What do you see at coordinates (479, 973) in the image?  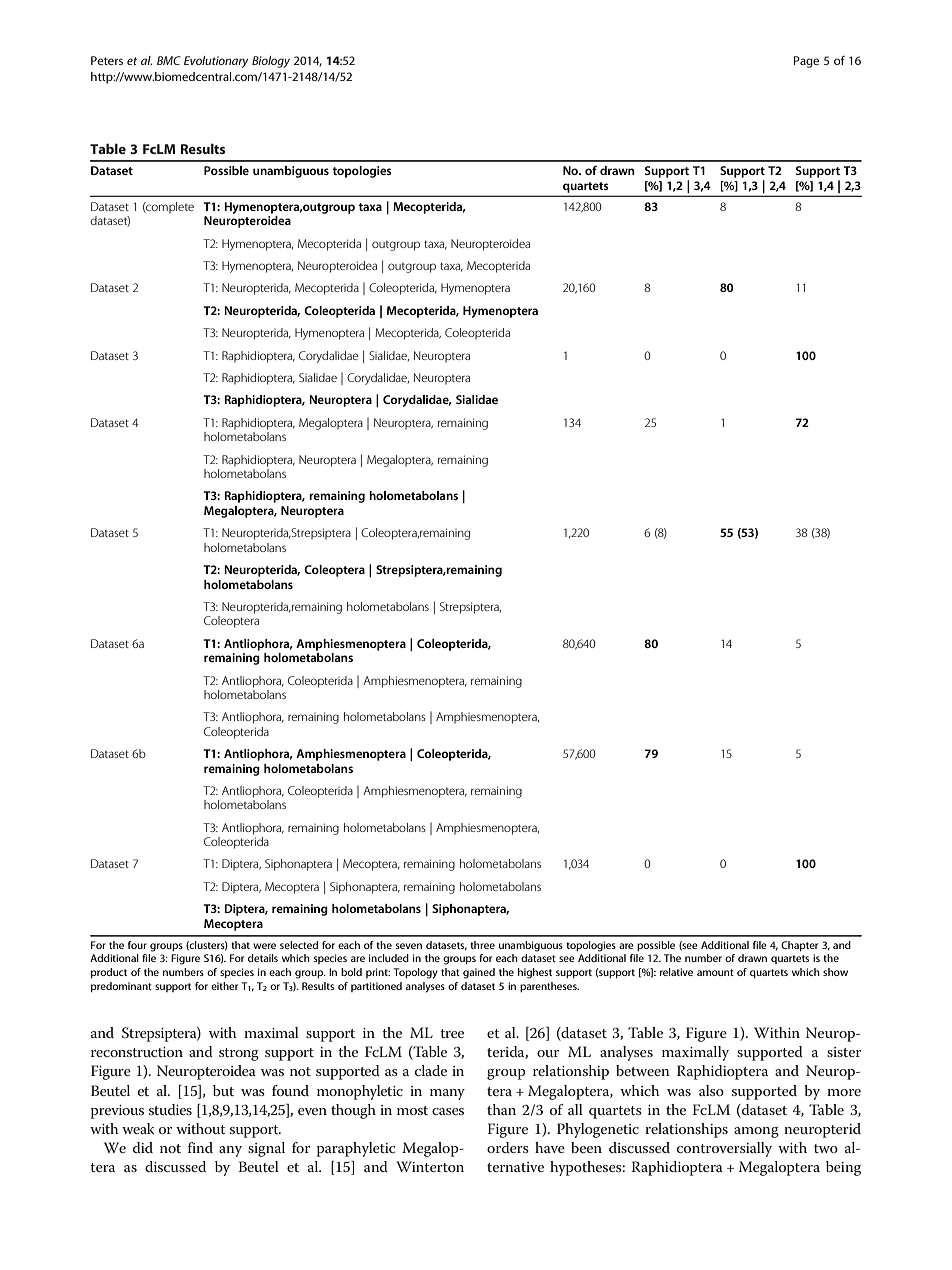 I see `gained` at bounding box center [479, 973].
